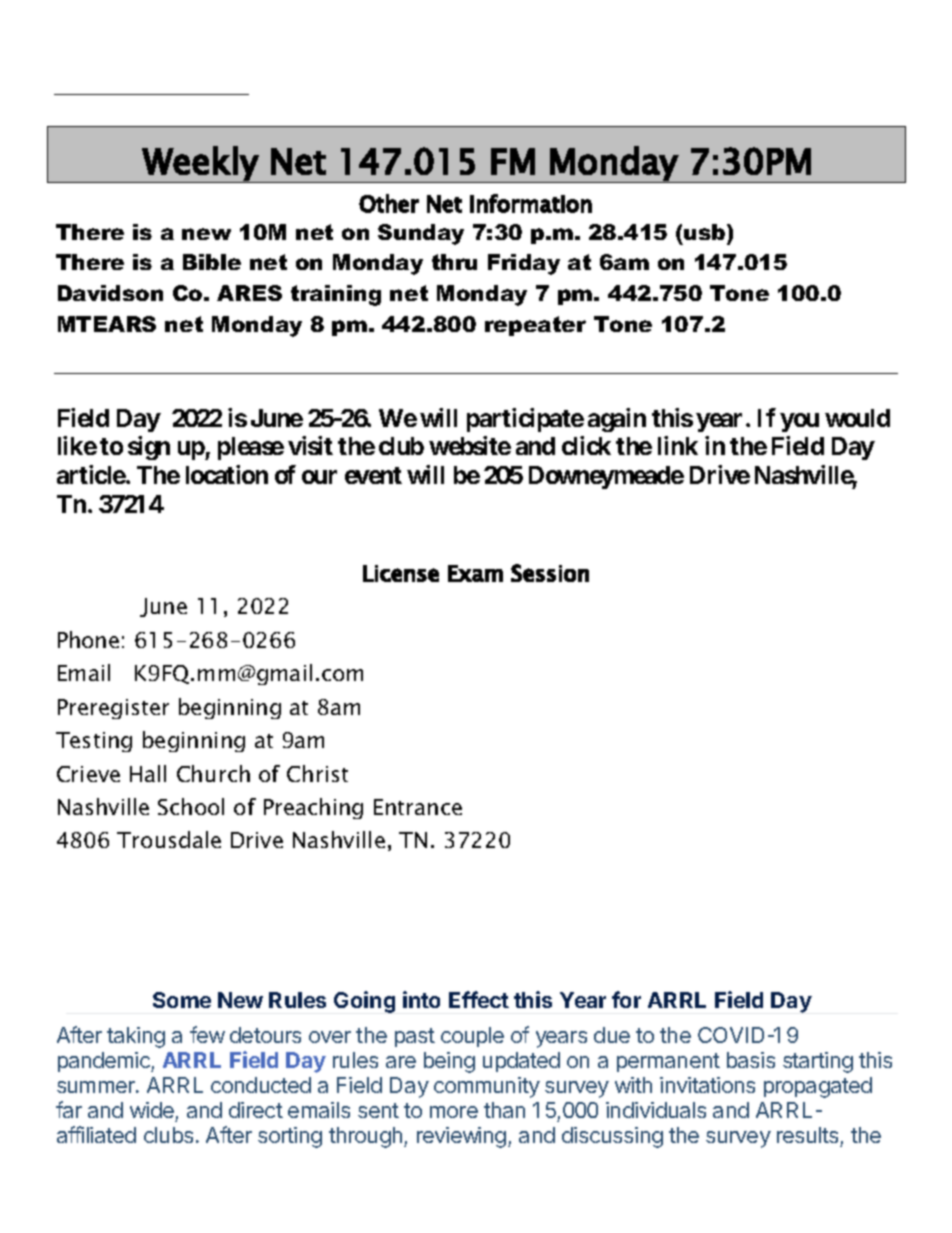  I want to click on more, so click(454, 1112).
